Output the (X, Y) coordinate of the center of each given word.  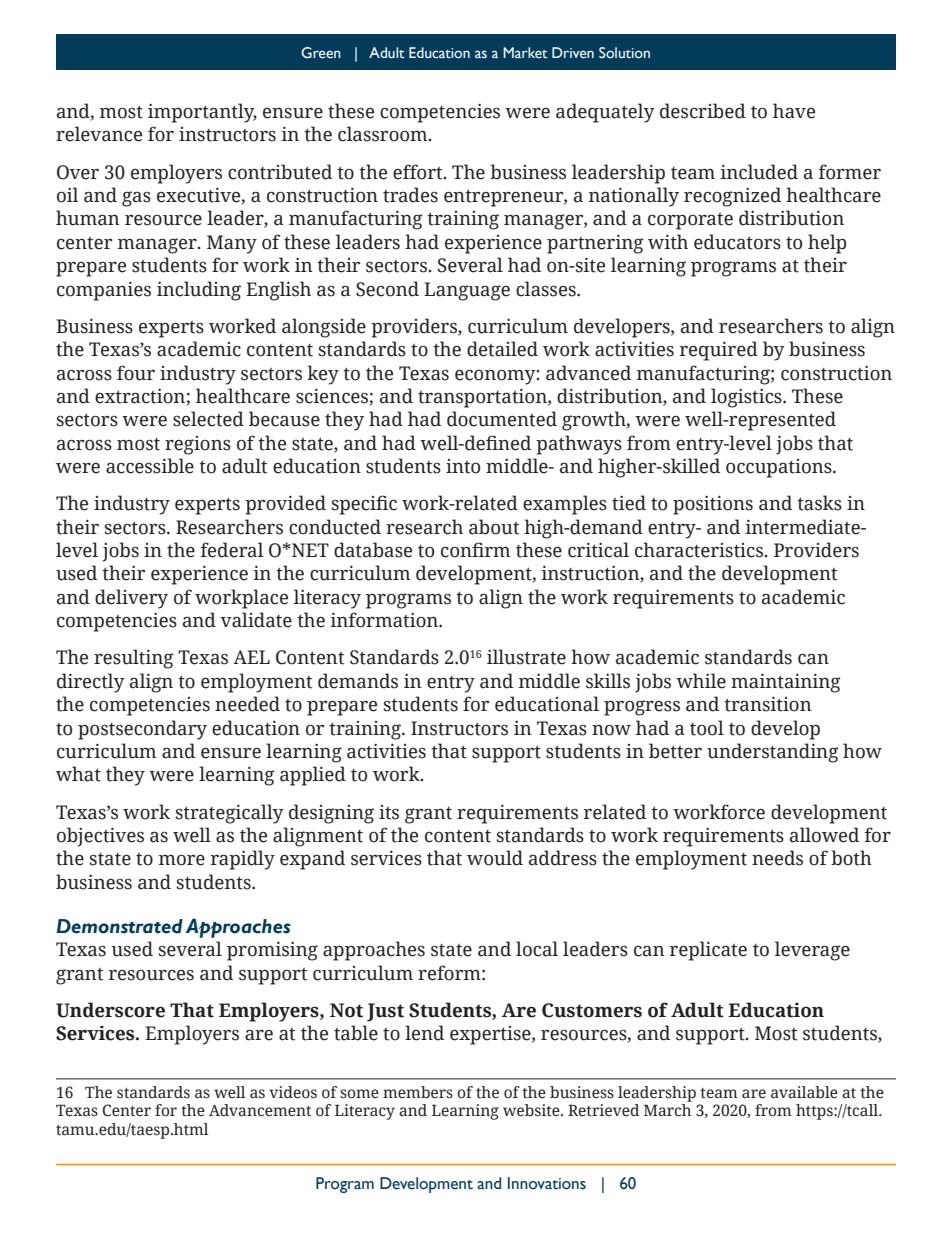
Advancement (260, 1110)
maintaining (786, 683)
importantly (202, 113)
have (794, 111)
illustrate (526, 657)
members (418, 1092)
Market (525, 53)
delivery (131, 599)
